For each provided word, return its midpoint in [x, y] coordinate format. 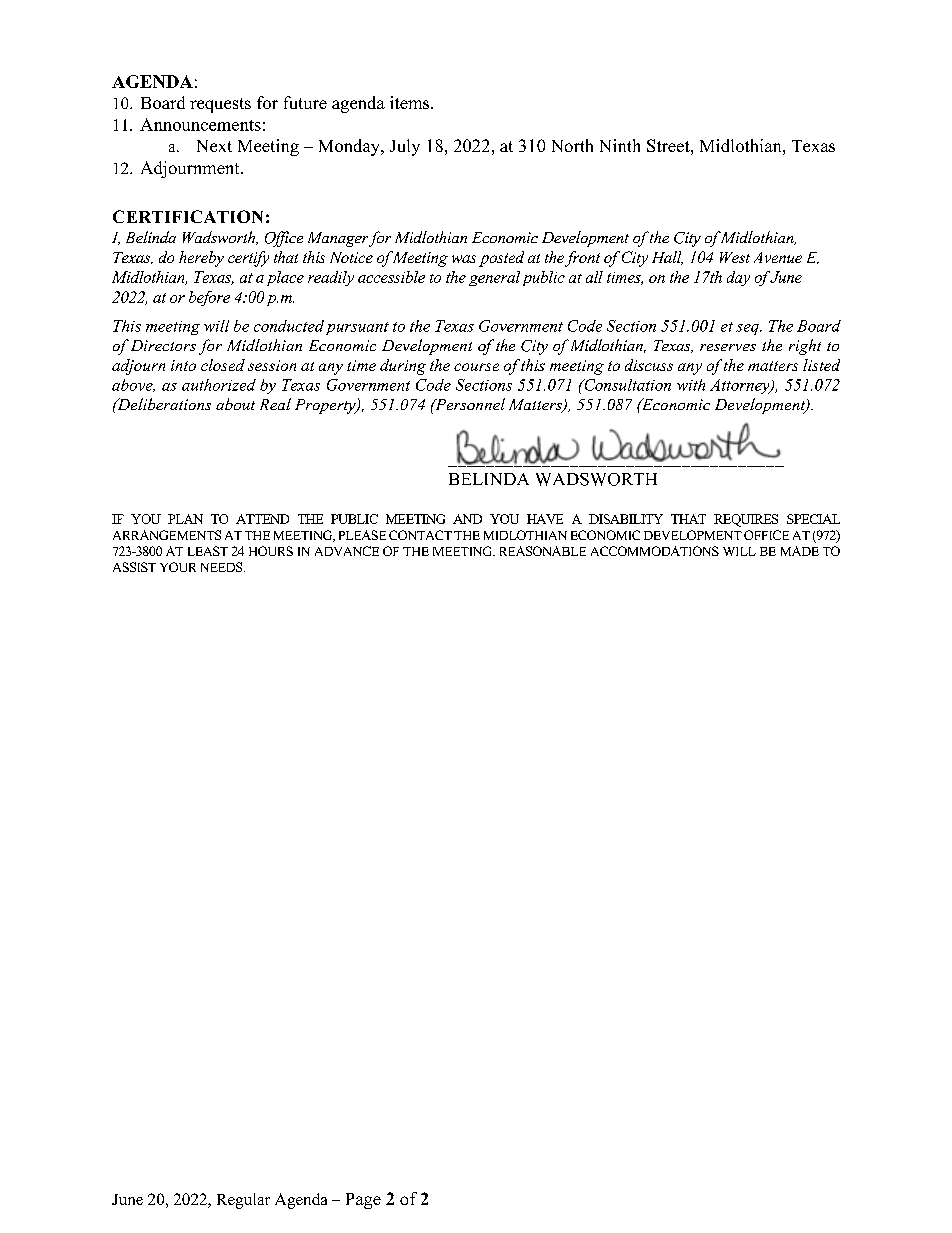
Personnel [469, 404]
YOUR [178, 567]
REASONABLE [543, 551]
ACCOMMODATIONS [655, 551]
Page [363, 1201]
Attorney [741, 386]
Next [214, 146]
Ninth [620, 145]
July [405, 147]
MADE [800, 551]
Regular [243, 1201]
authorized [219, 385]
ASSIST [134, 567]
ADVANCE [347, 551]
